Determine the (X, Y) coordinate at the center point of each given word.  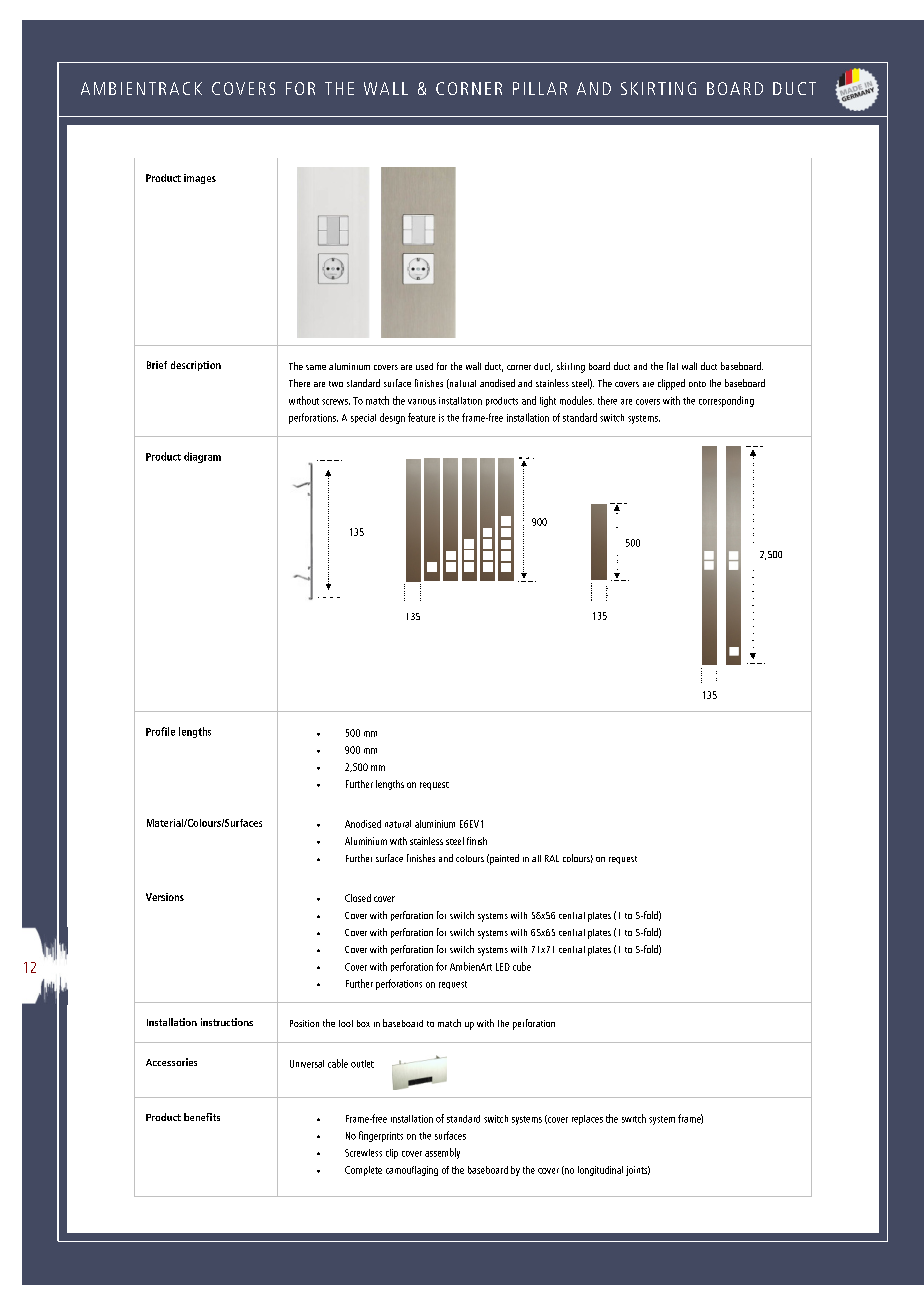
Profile (160, 731)
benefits (202, 1117)
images (200, 179)
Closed (358, 898)
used (424, 366)
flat (672, 366)
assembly (442, 1153)
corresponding (726, 401)
